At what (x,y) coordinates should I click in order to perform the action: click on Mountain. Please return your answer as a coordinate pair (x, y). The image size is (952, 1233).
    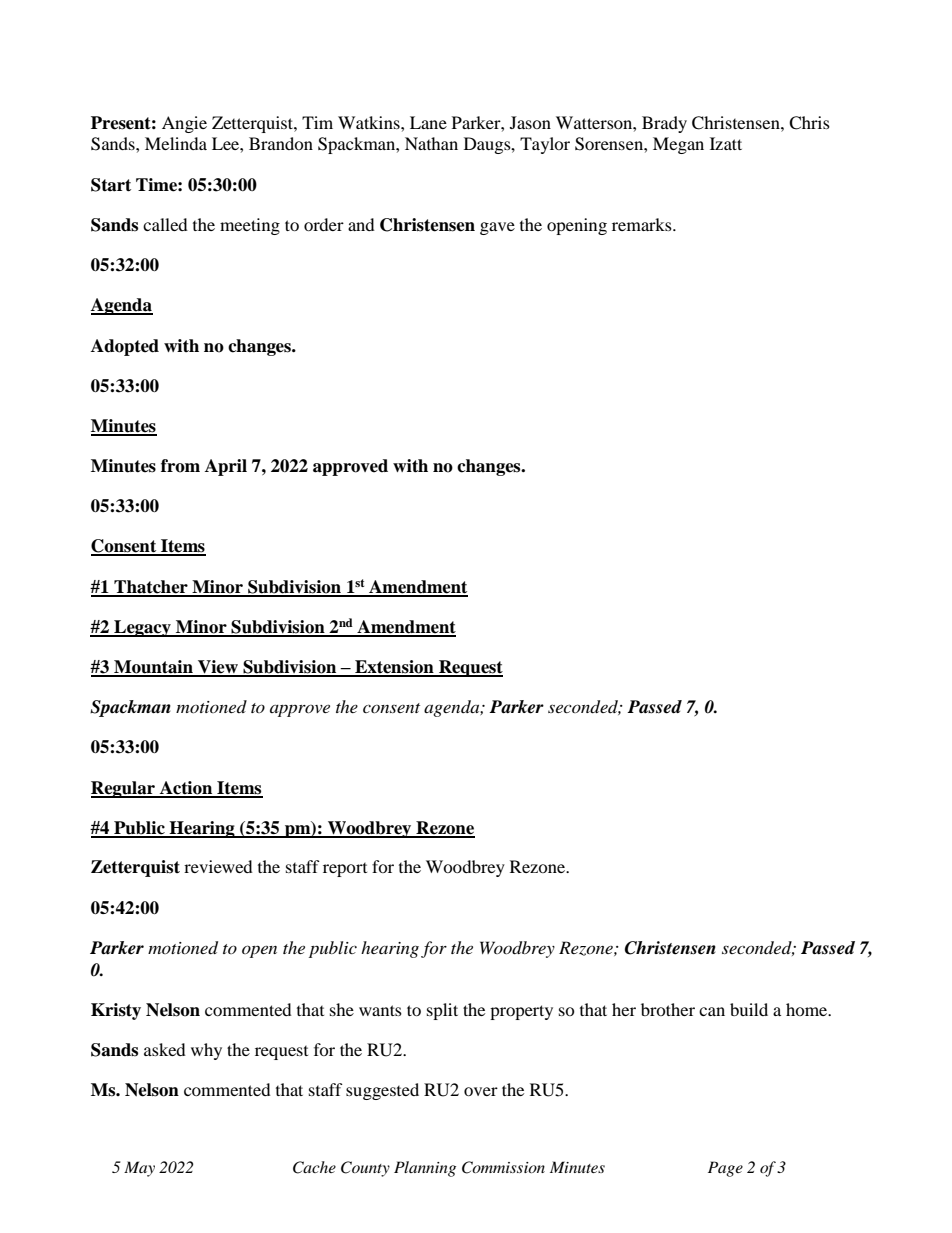
    Looking at the image, I should click on (153, 668).
